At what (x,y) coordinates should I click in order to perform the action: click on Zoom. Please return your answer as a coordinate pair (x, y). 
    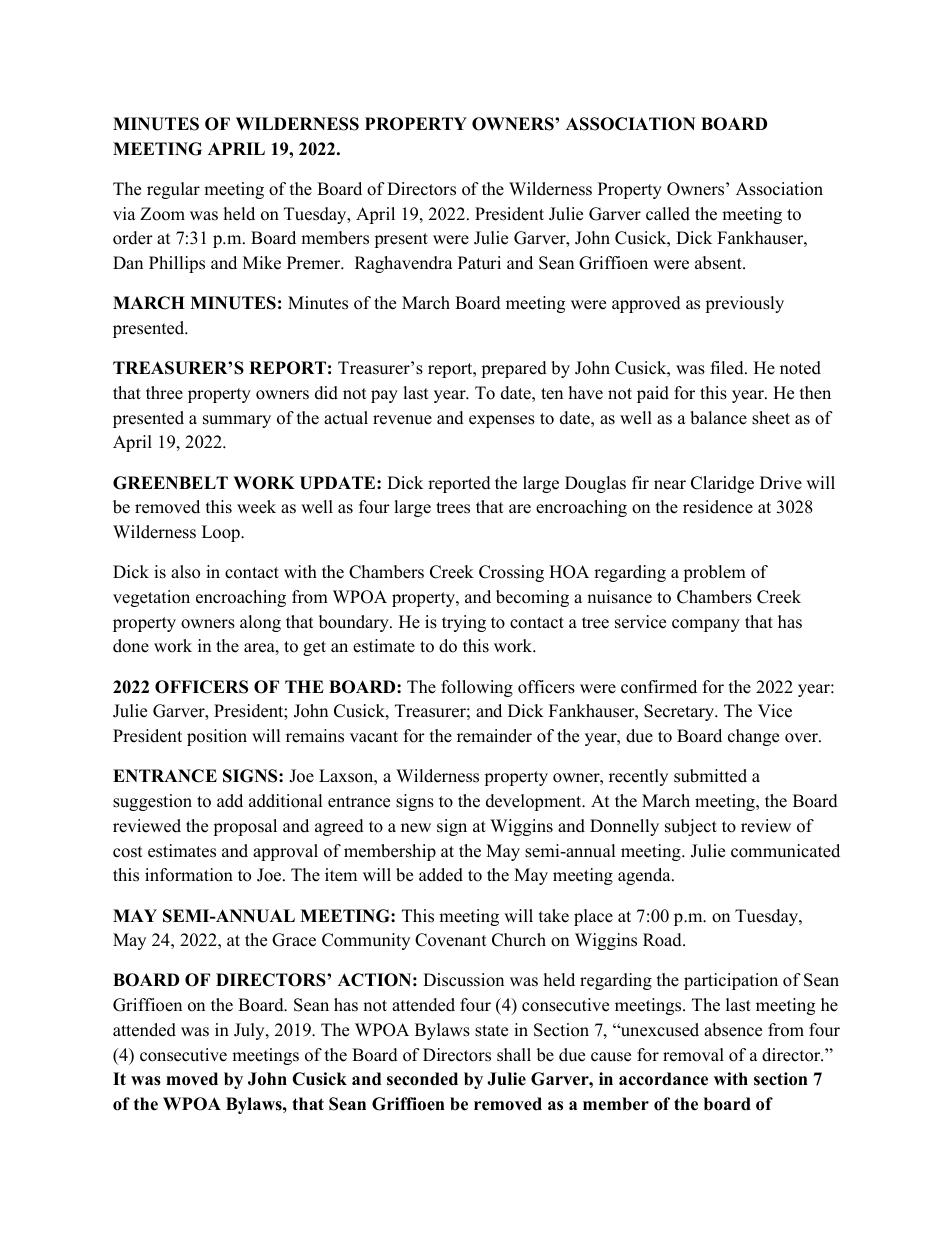
    Looking at the image, I should click on (162, 214).
